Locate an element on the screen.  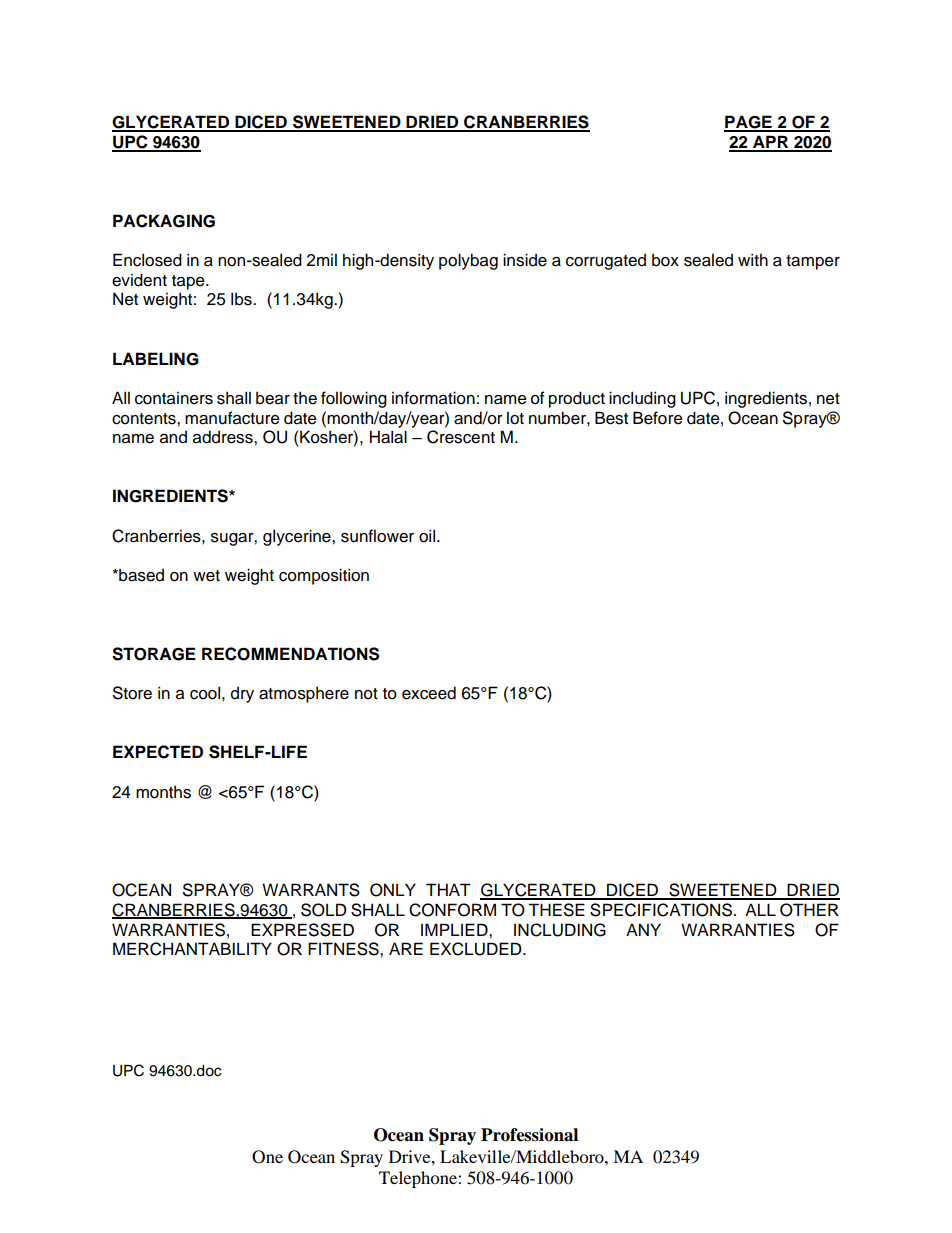
STORAGE is located at coordinates (154, 654).
